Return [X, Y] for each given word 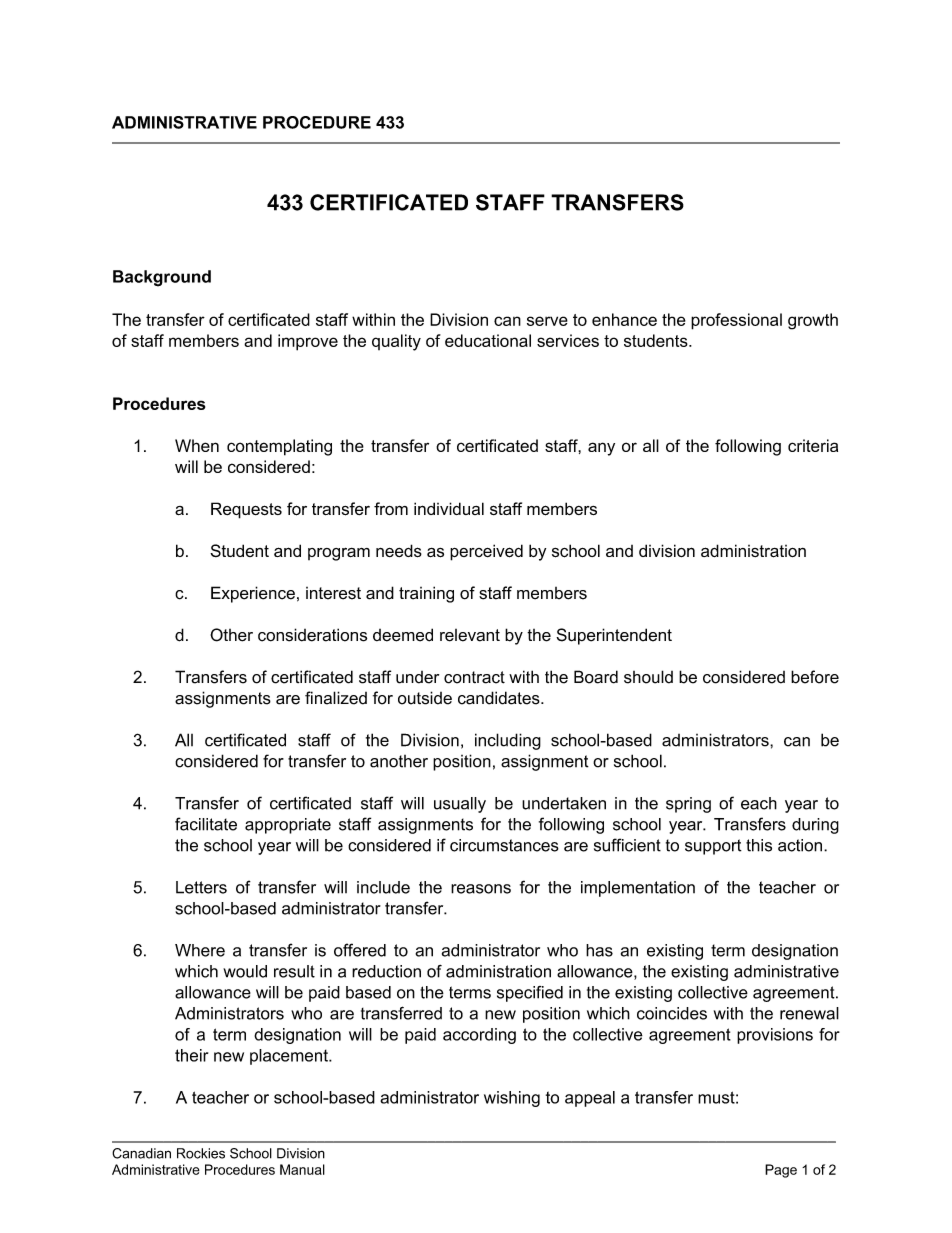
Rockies [201, 1153]
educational [488, 340]
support [713, 847]
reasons [481, 889]
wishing [512, 1099]
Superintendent [614, 636]
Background [162, 278]
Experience [253, 594]
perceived [486, 552]
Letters [201, 887]
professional [736, 321]
